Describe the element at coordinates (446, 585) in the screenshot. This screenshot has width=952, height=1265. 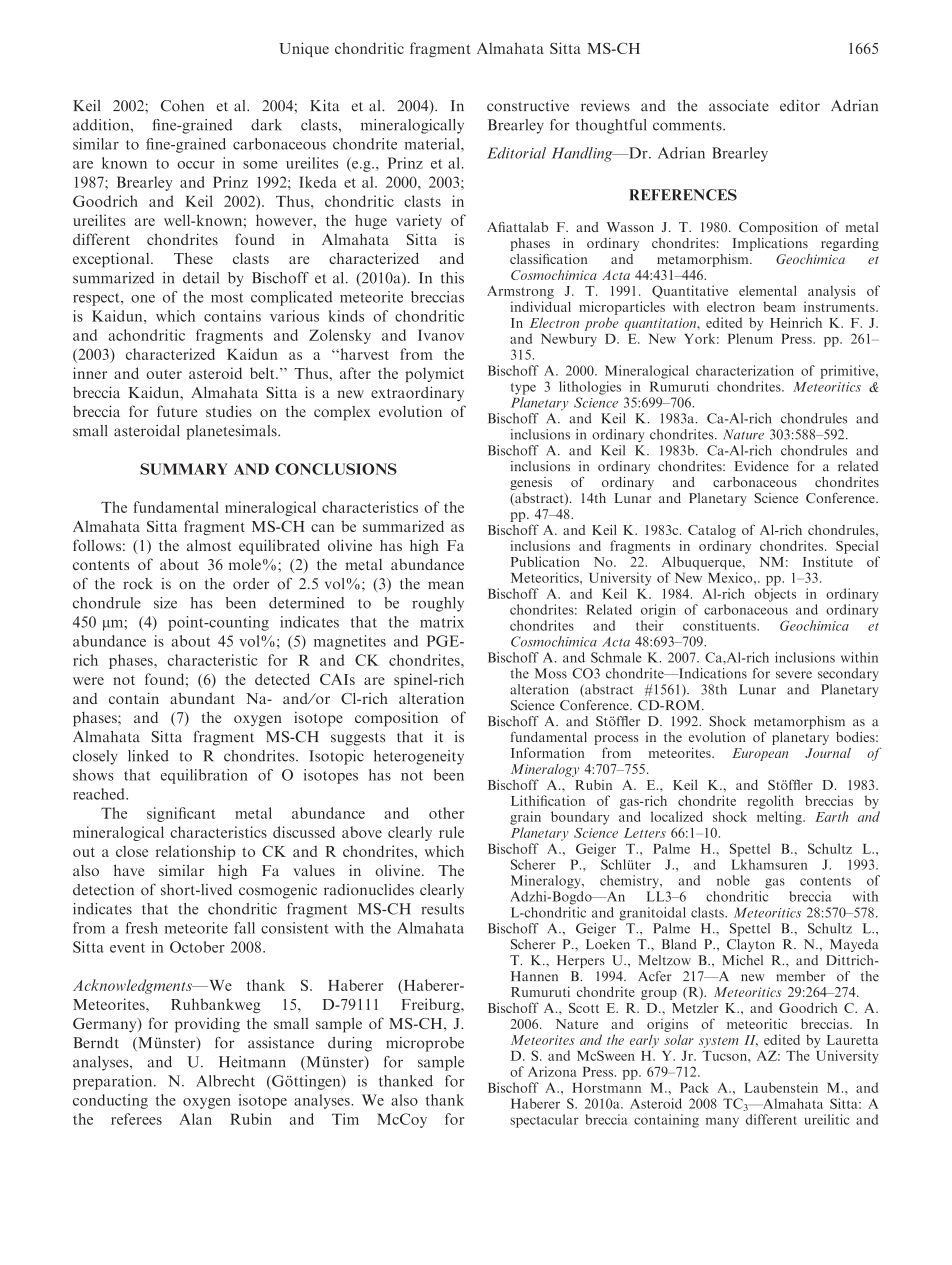
I see `mean` at that location.
